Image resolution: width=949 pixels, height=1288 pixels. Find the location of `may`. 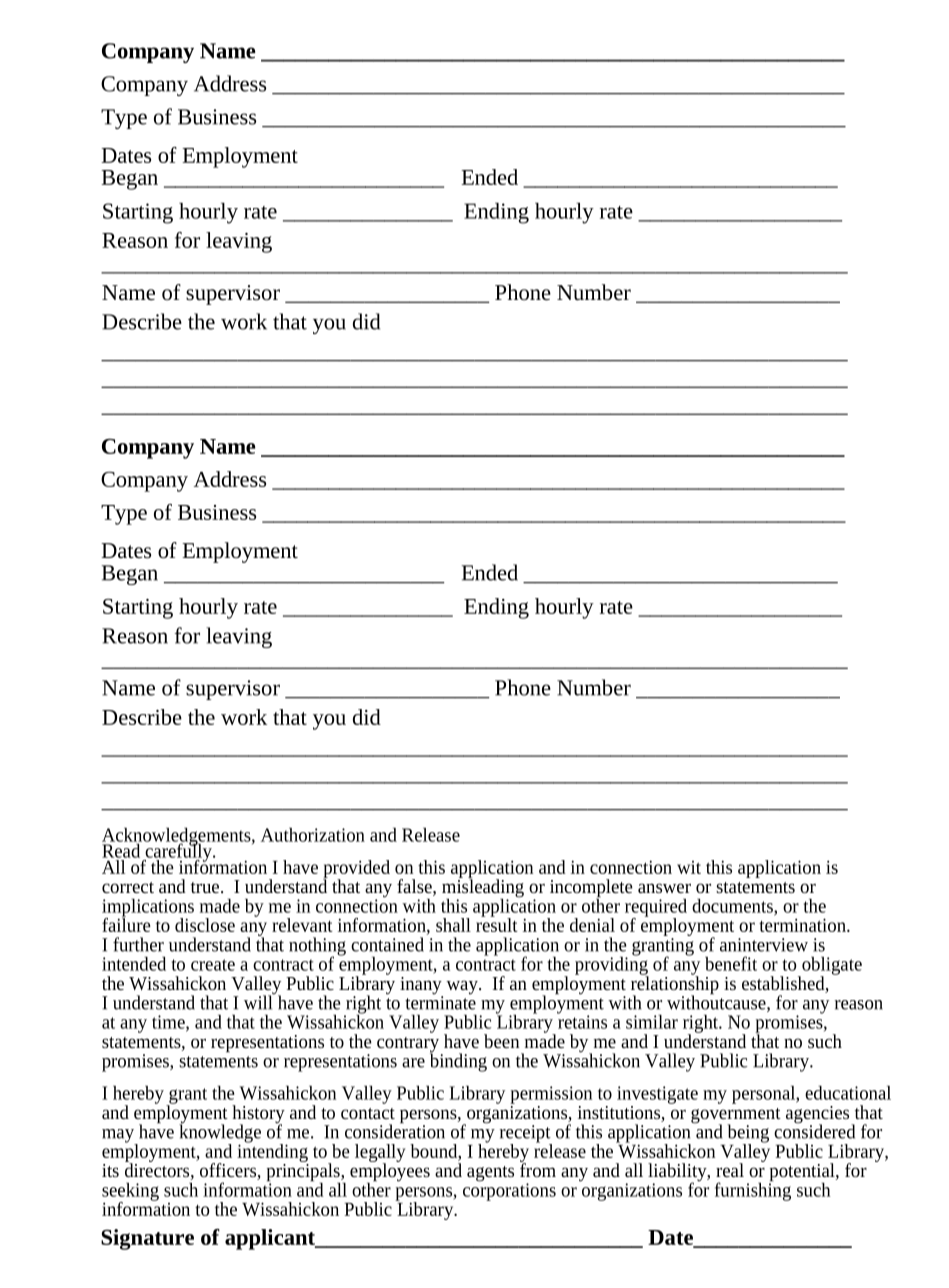

may is located at coordinates (119, 1137).
